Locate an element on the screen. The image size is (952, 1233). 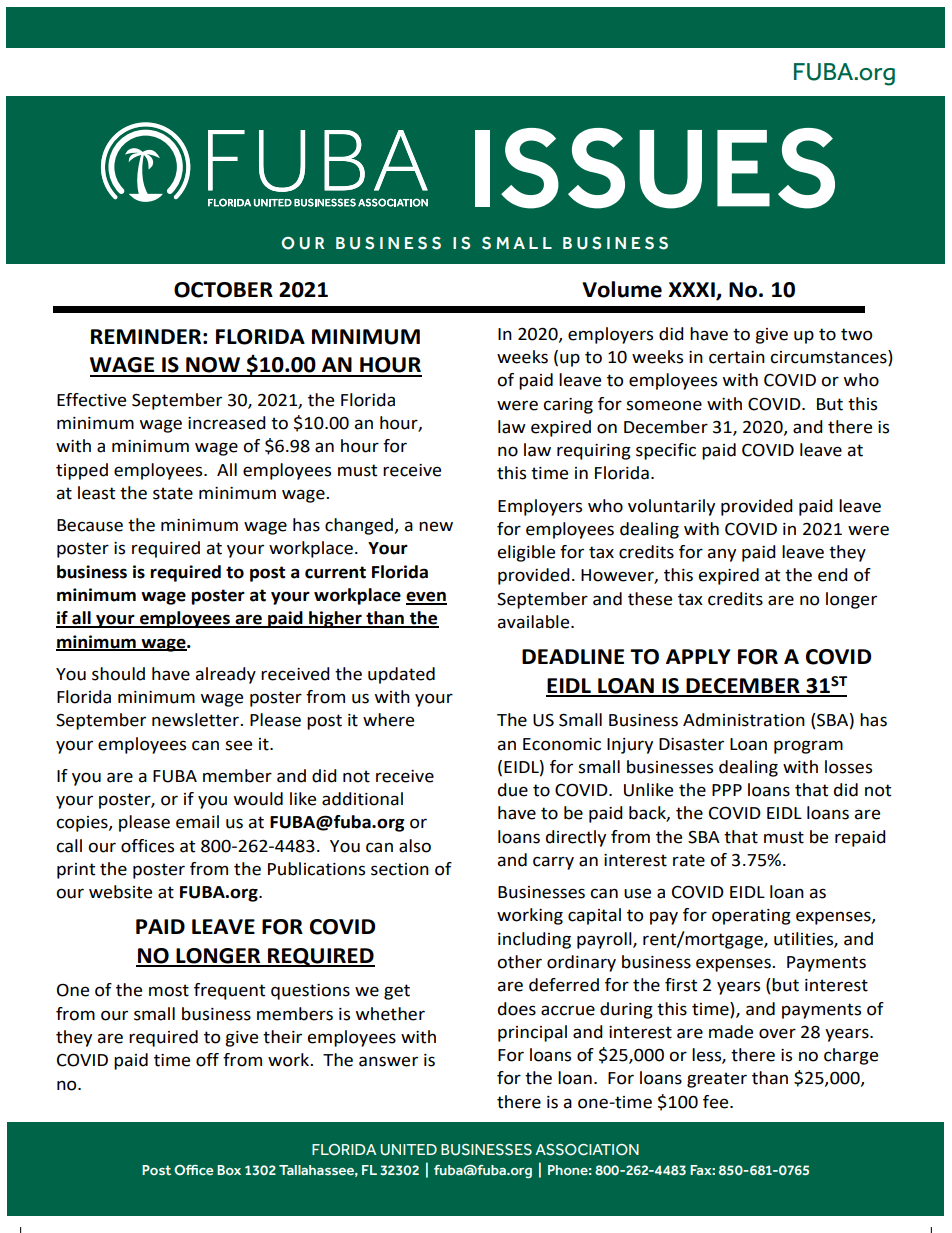
ISSUES is located at coordinates (655, 168).
